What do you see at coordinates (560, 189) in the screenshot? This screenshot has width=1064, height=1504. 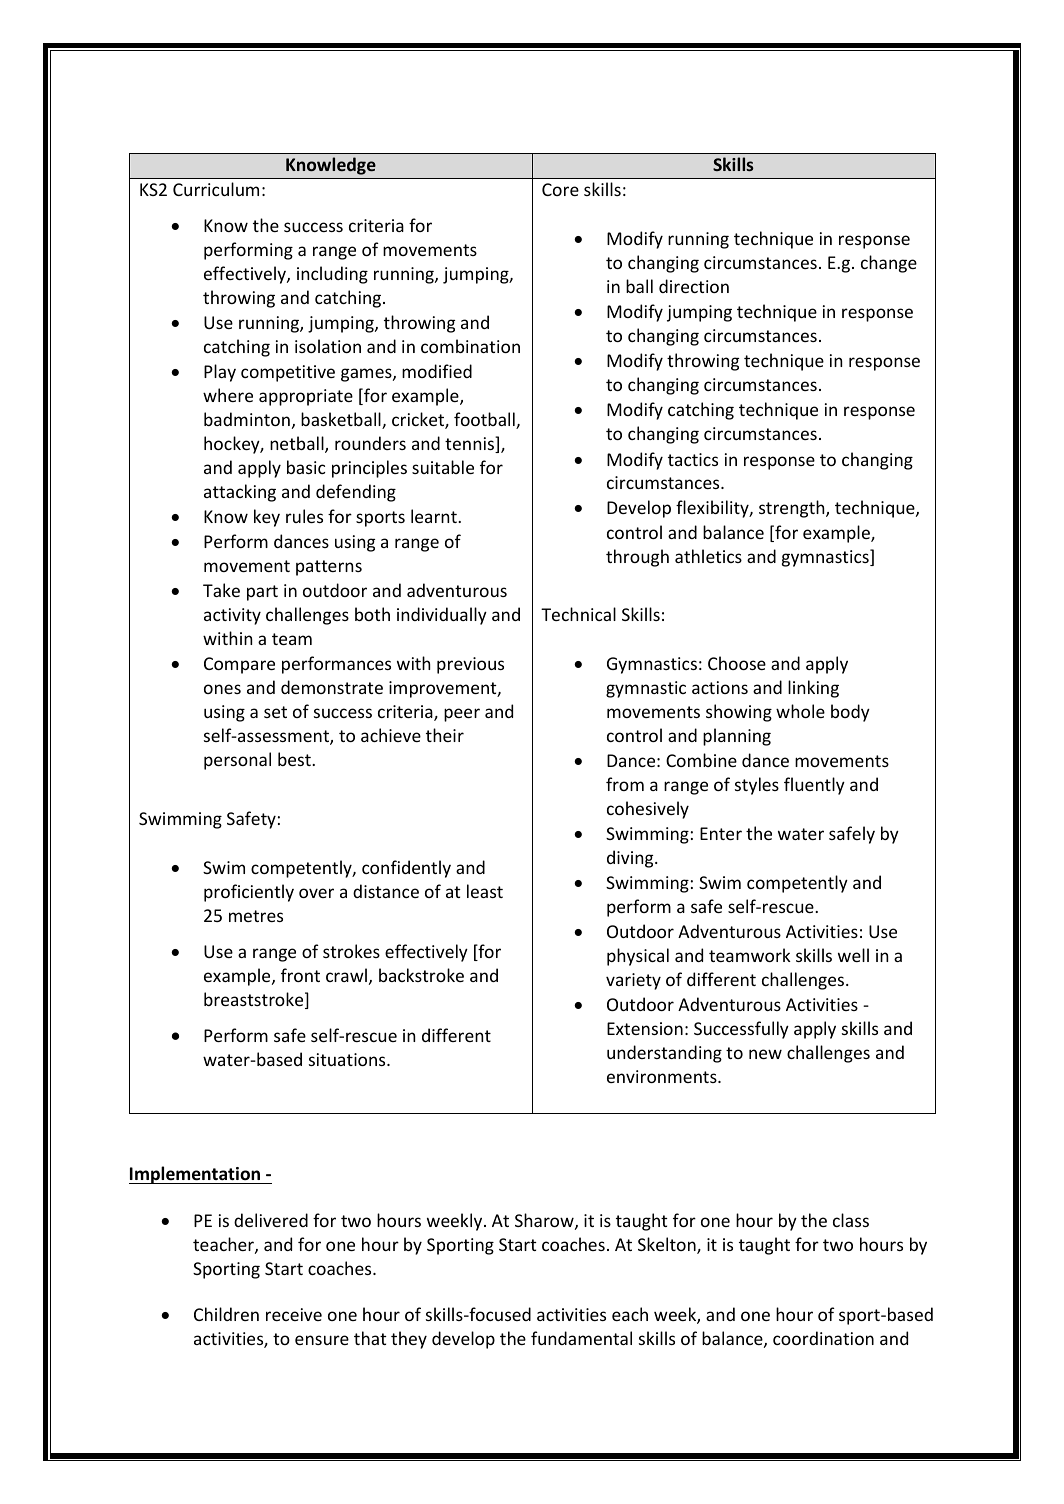 I see `Core` at bounding box center [560, 189].
